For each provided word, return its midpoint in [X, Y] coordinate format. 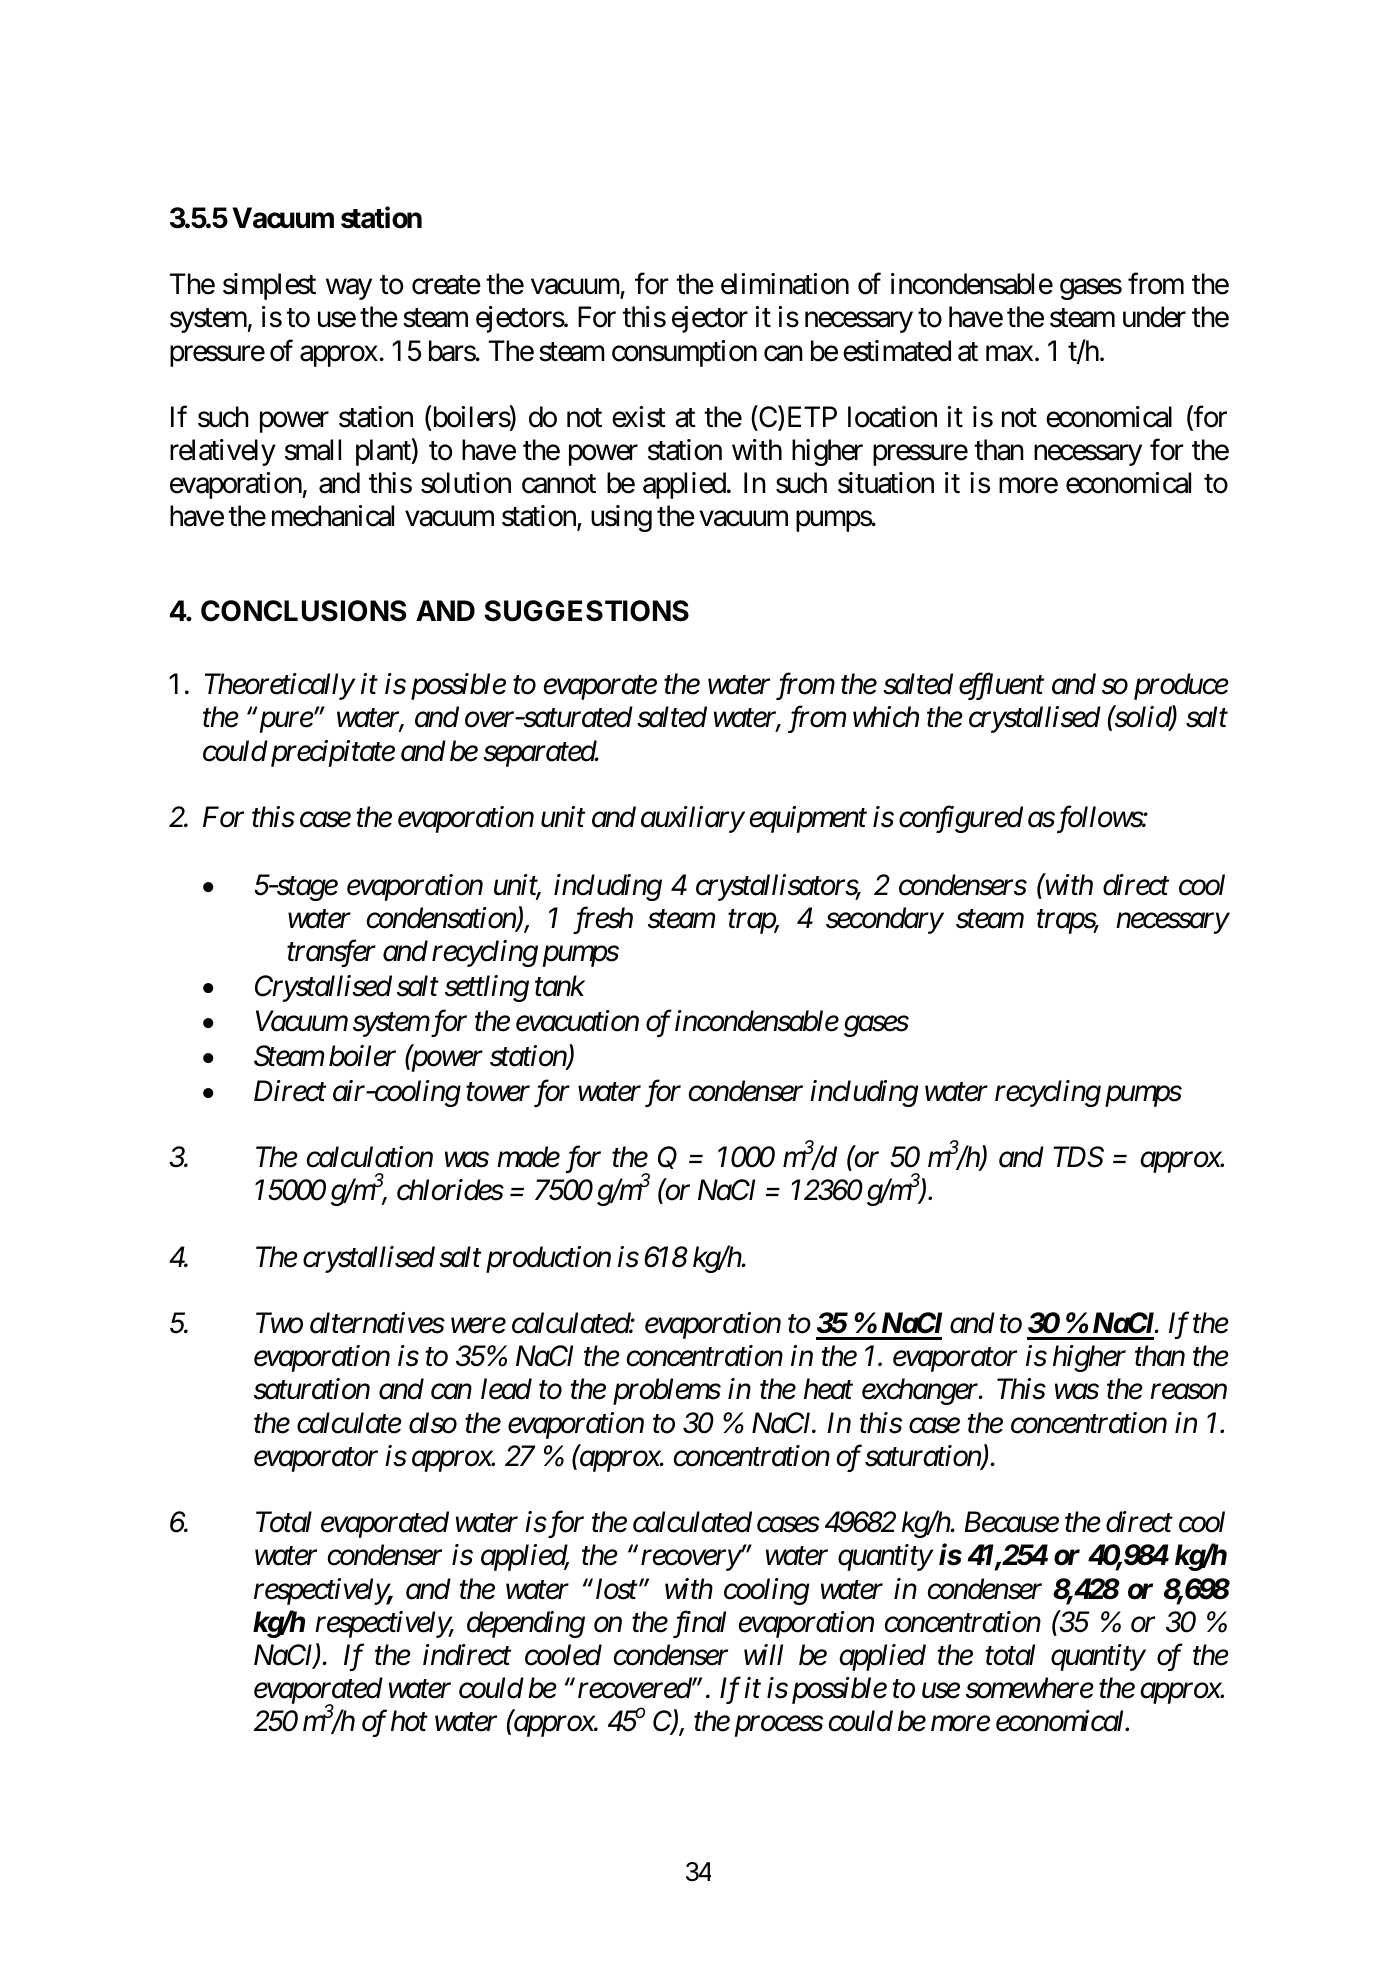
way [349, 289]
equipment [808, 820]
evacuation [577, 1021]
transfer [331, 953]
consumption [684, 353]
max [1009, 354]
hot [409, 1721]
